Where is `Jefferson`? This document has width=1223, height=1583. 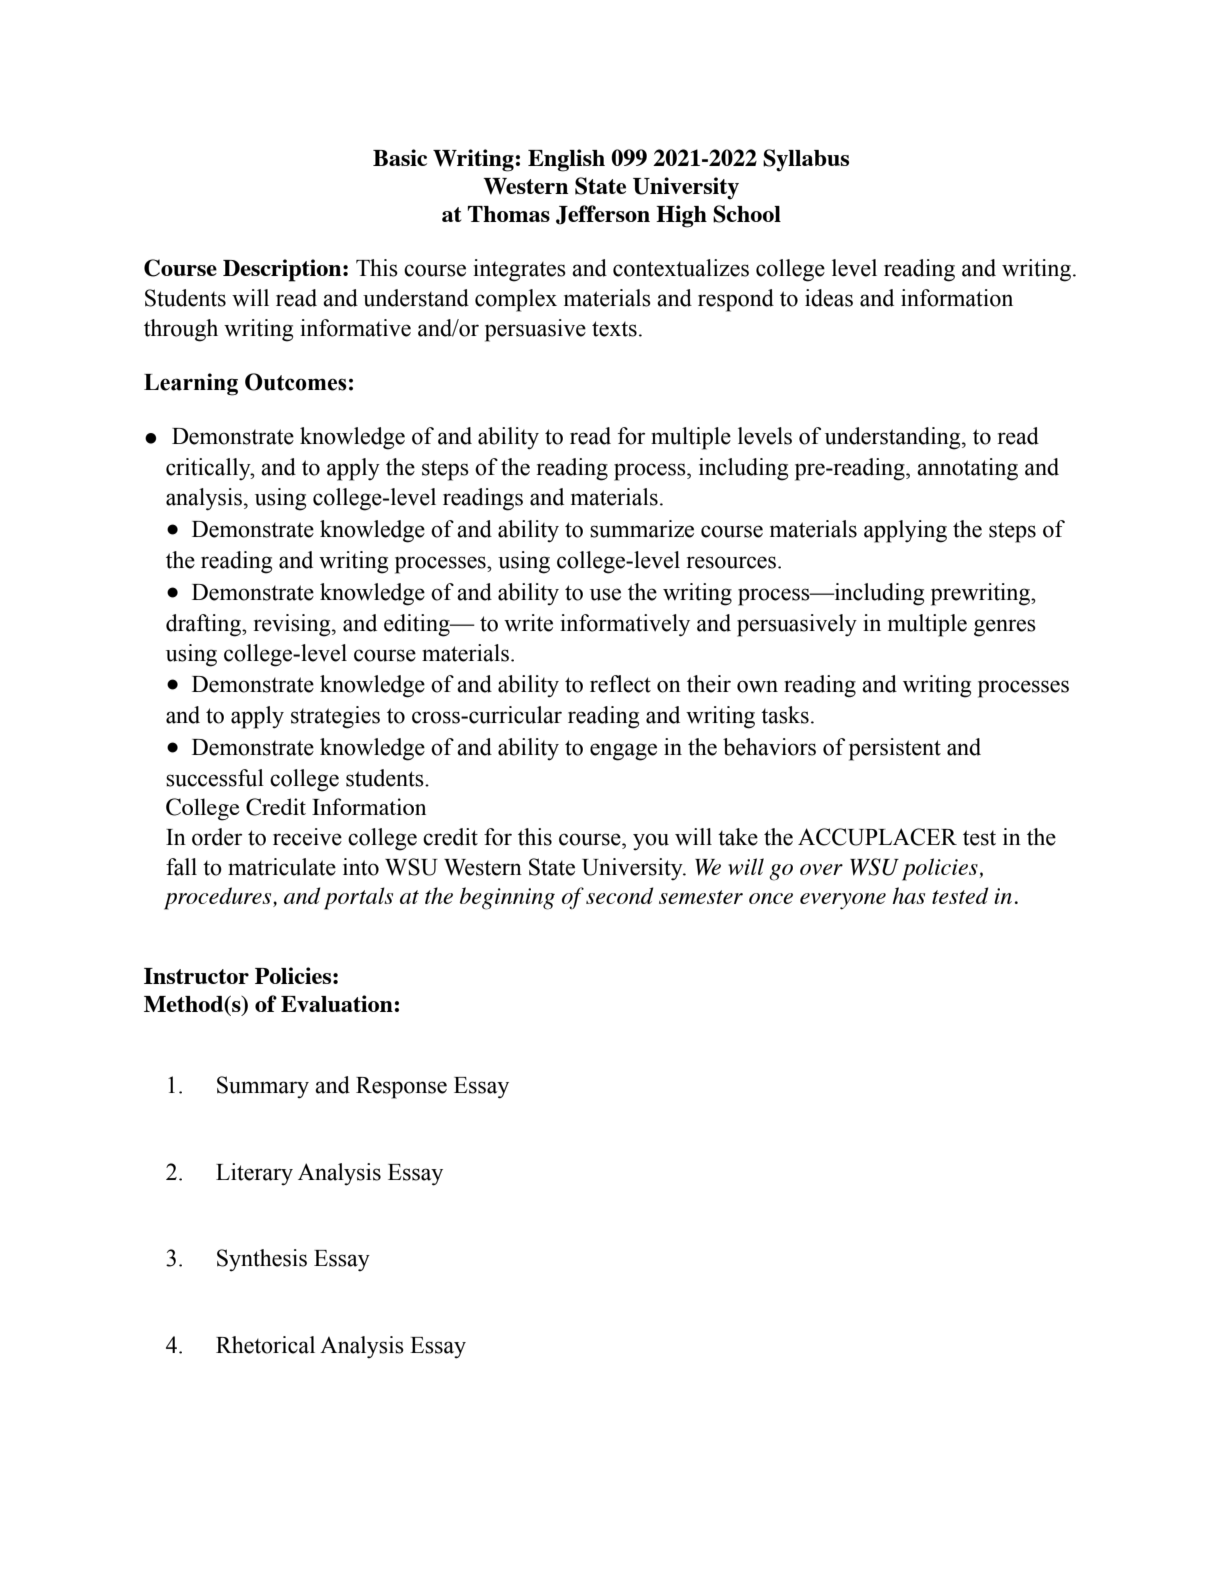 Jefferson is located at coordinates (603, 215).
